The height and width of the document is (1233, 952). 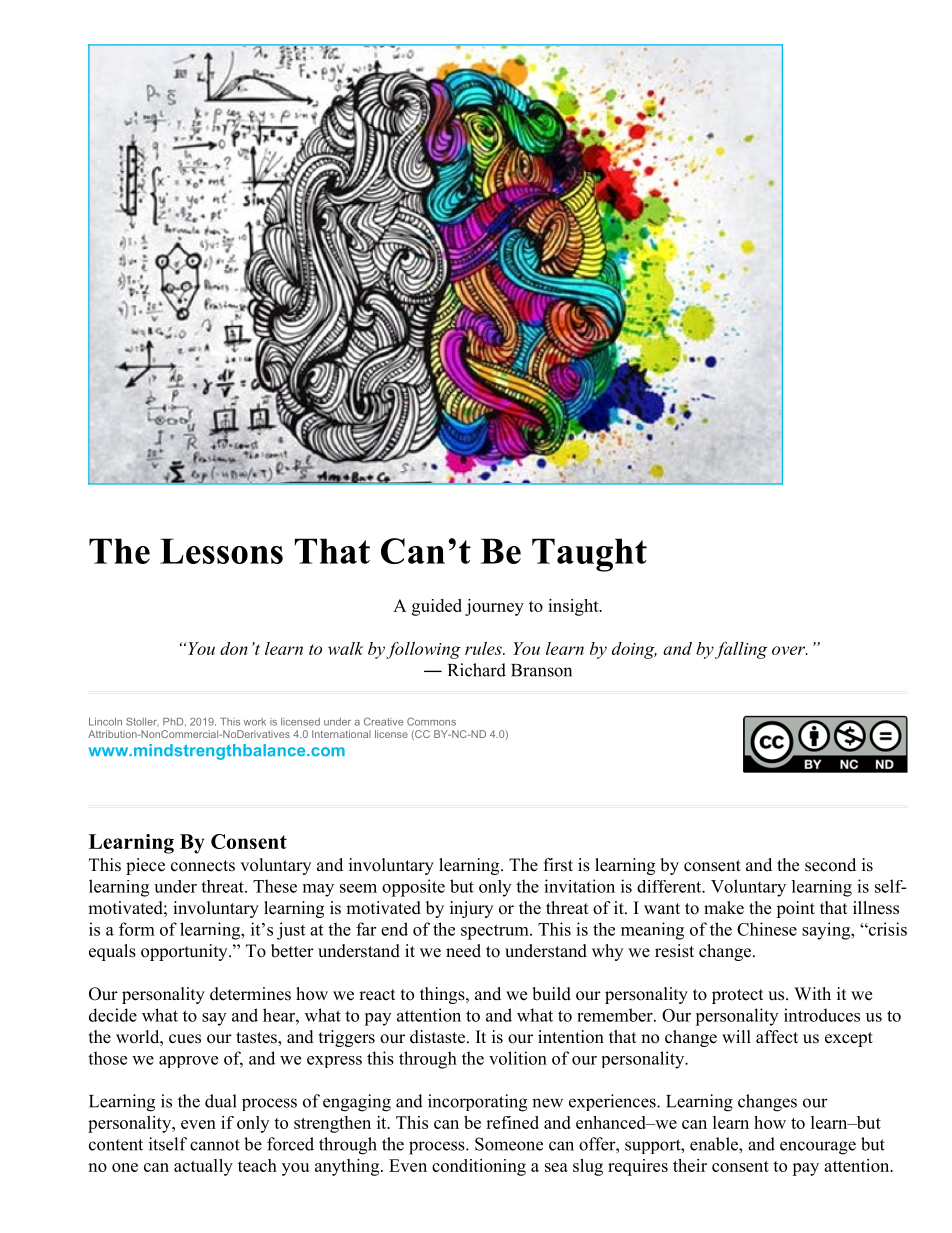 What do you see at coordinates (221, 551) in the document?
I see `Lessons` at bounding box center [221, 551].
